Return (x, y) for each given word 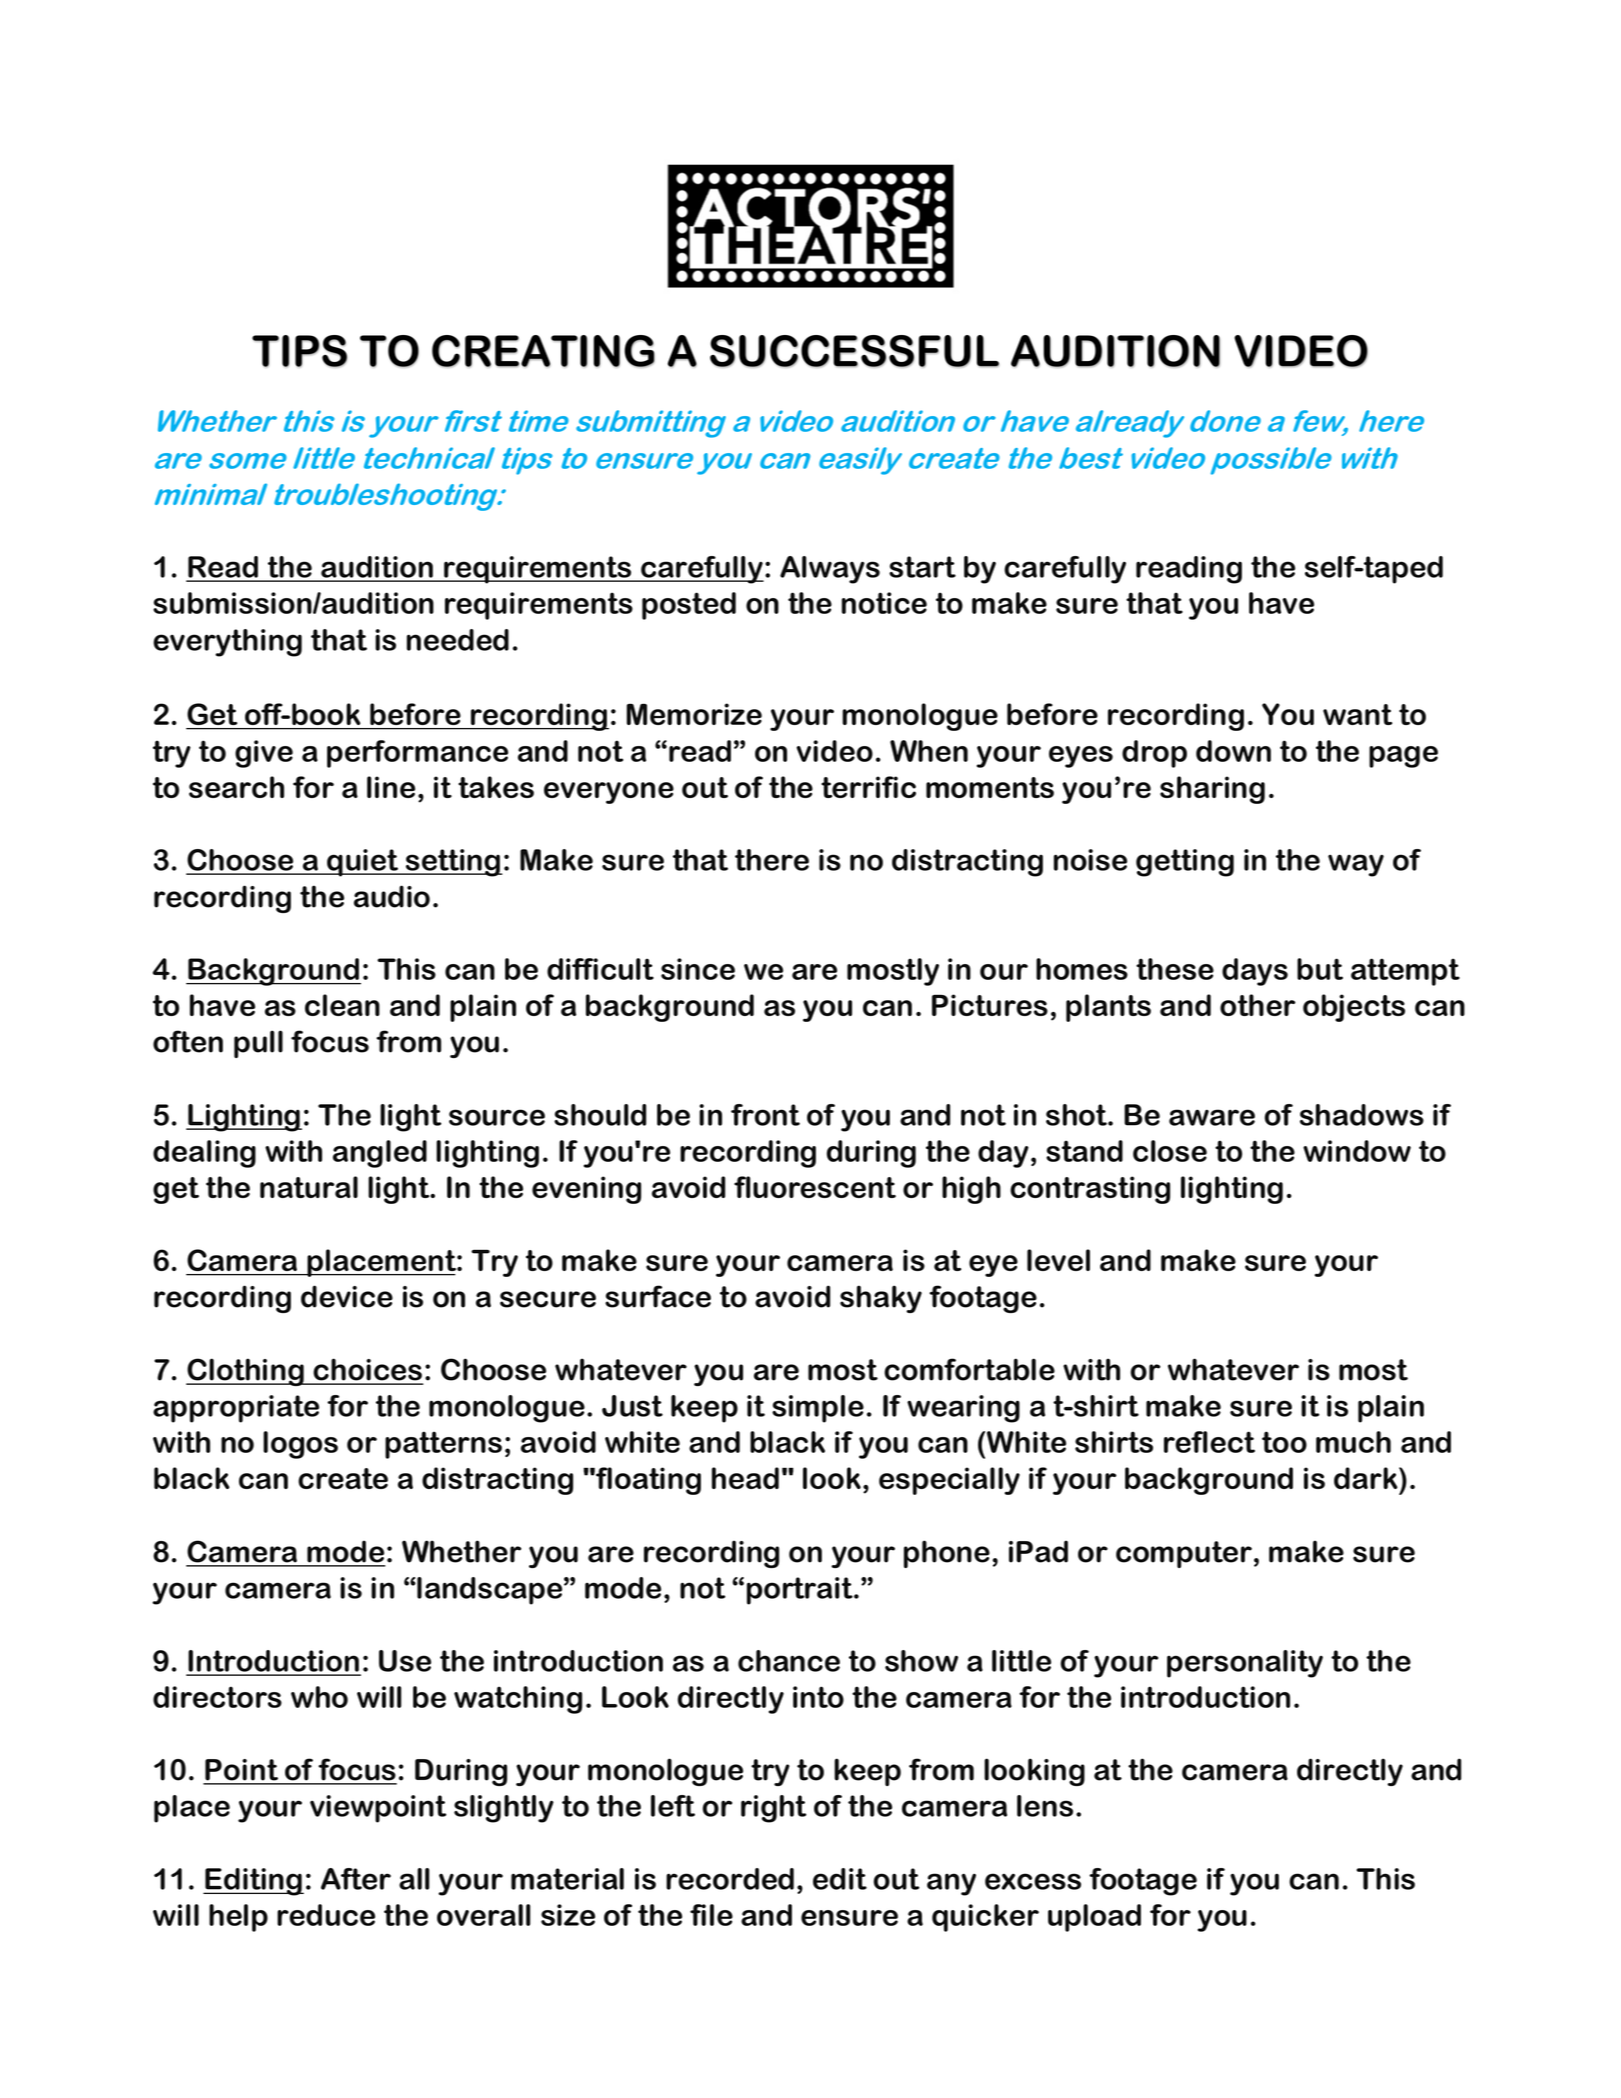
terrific (868, 787)
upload (1094, 1918)
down (1233, 751)
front (765, 1115)
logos (300, 1445)
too (1284, 1442)
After (356, 1879)
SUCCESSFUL (854, 351)
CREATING (543, 351)
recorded (730, 1879)
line (391, 787)
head (745, 1478)
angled (380, 1154)
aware (1212, 1117)
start (922, 567)
